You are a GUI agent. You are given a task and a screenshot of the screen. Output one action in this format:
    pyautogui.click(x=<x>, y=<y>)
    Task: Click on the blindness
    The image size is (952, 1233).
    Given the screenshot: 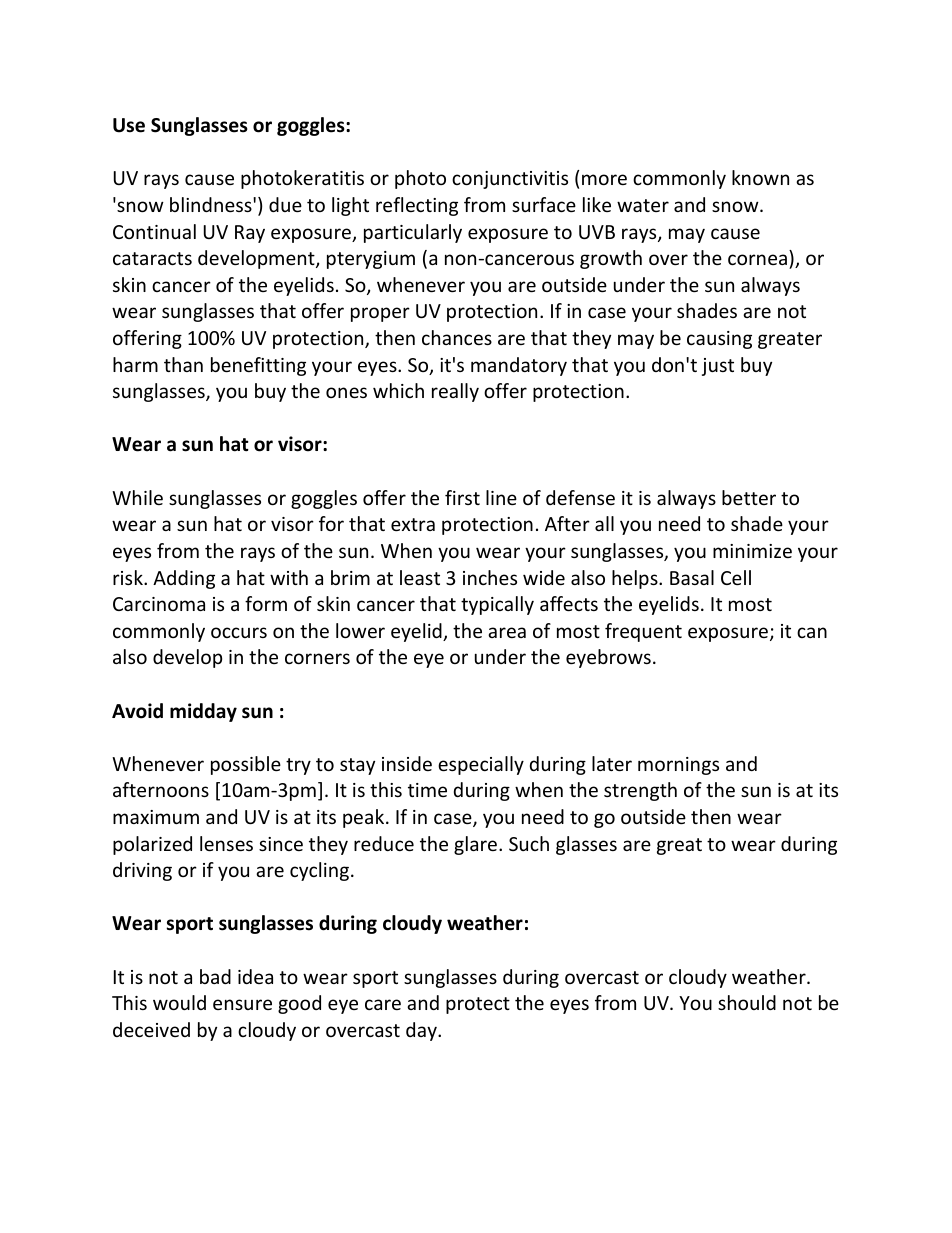 What is the action you would take?
    pyautogui.click(x=212, y=204)
